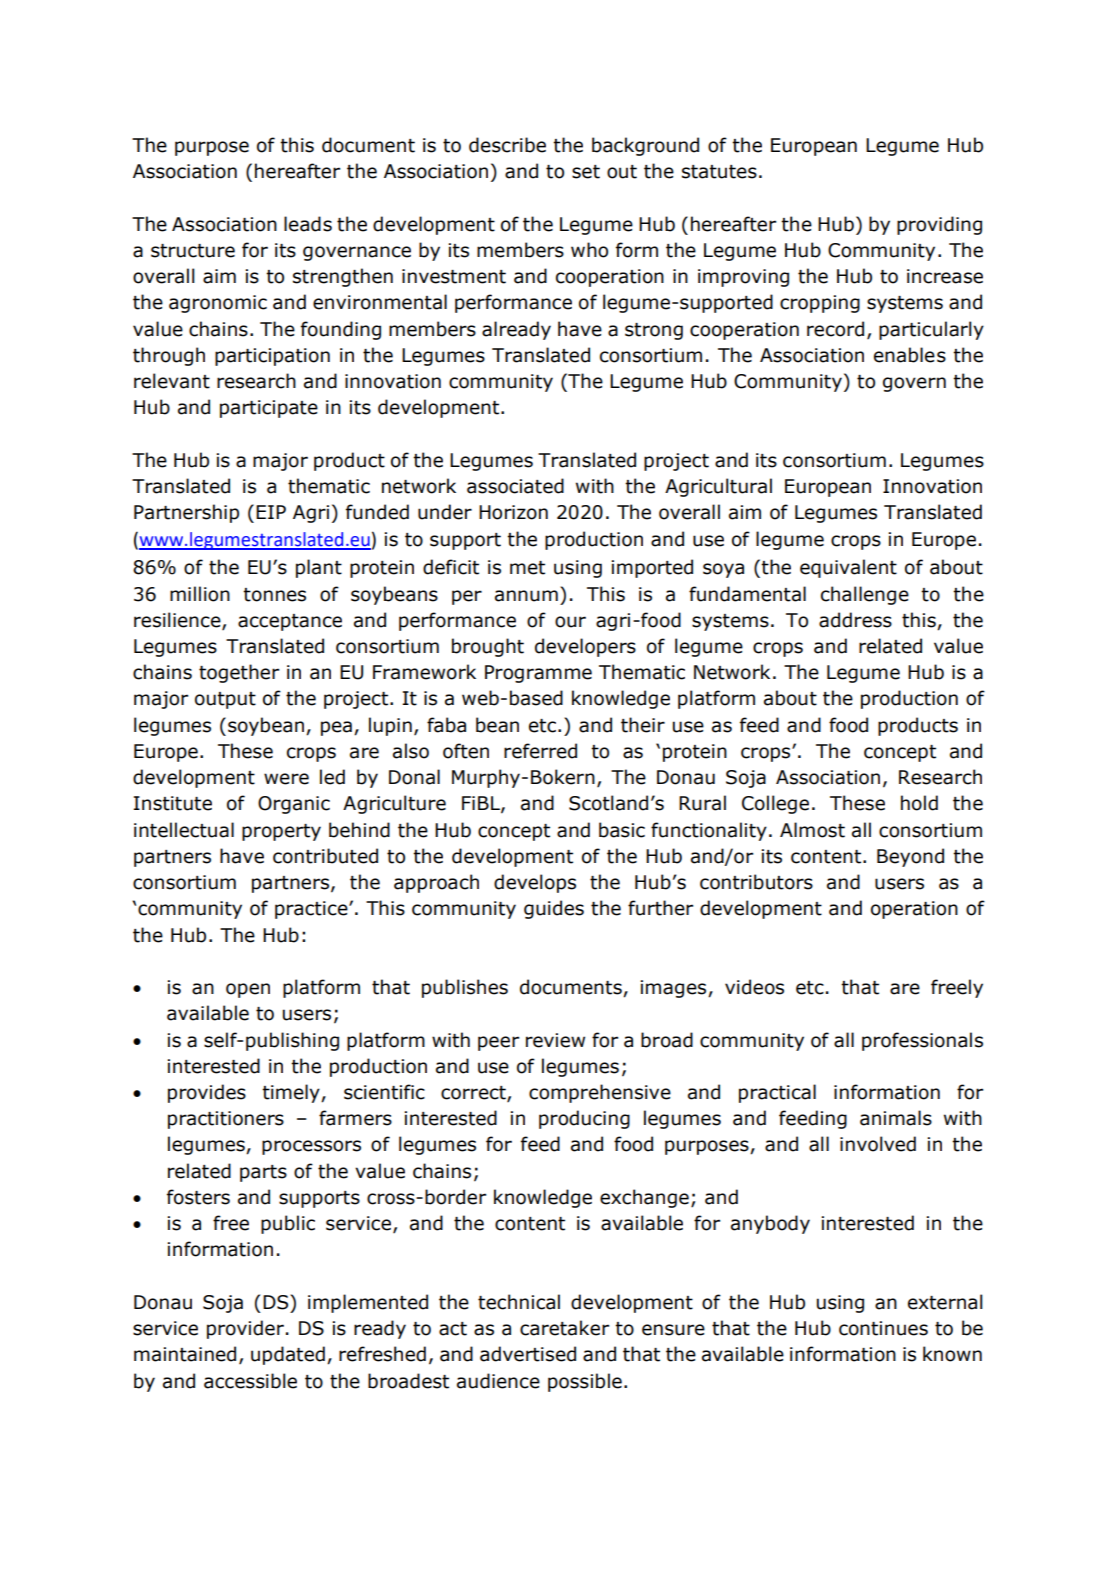 The height and width of the page is (1580, 1117). I want to click on referred, so click(540, 751).
